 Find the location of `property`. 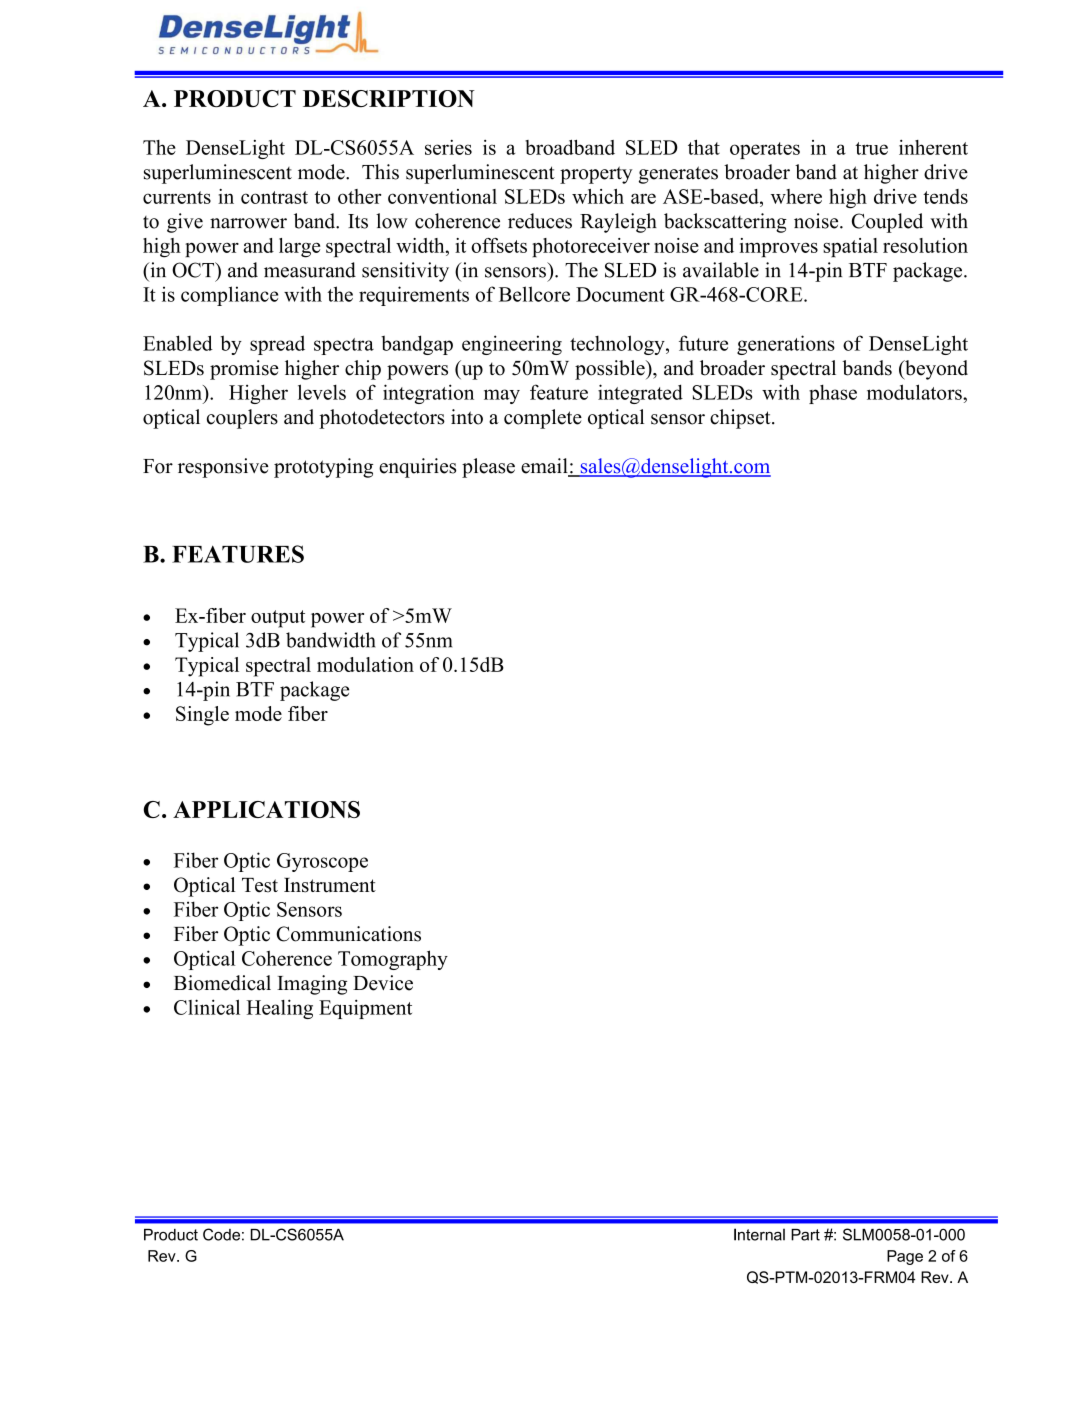

property is located at coordinates (596, 175).
